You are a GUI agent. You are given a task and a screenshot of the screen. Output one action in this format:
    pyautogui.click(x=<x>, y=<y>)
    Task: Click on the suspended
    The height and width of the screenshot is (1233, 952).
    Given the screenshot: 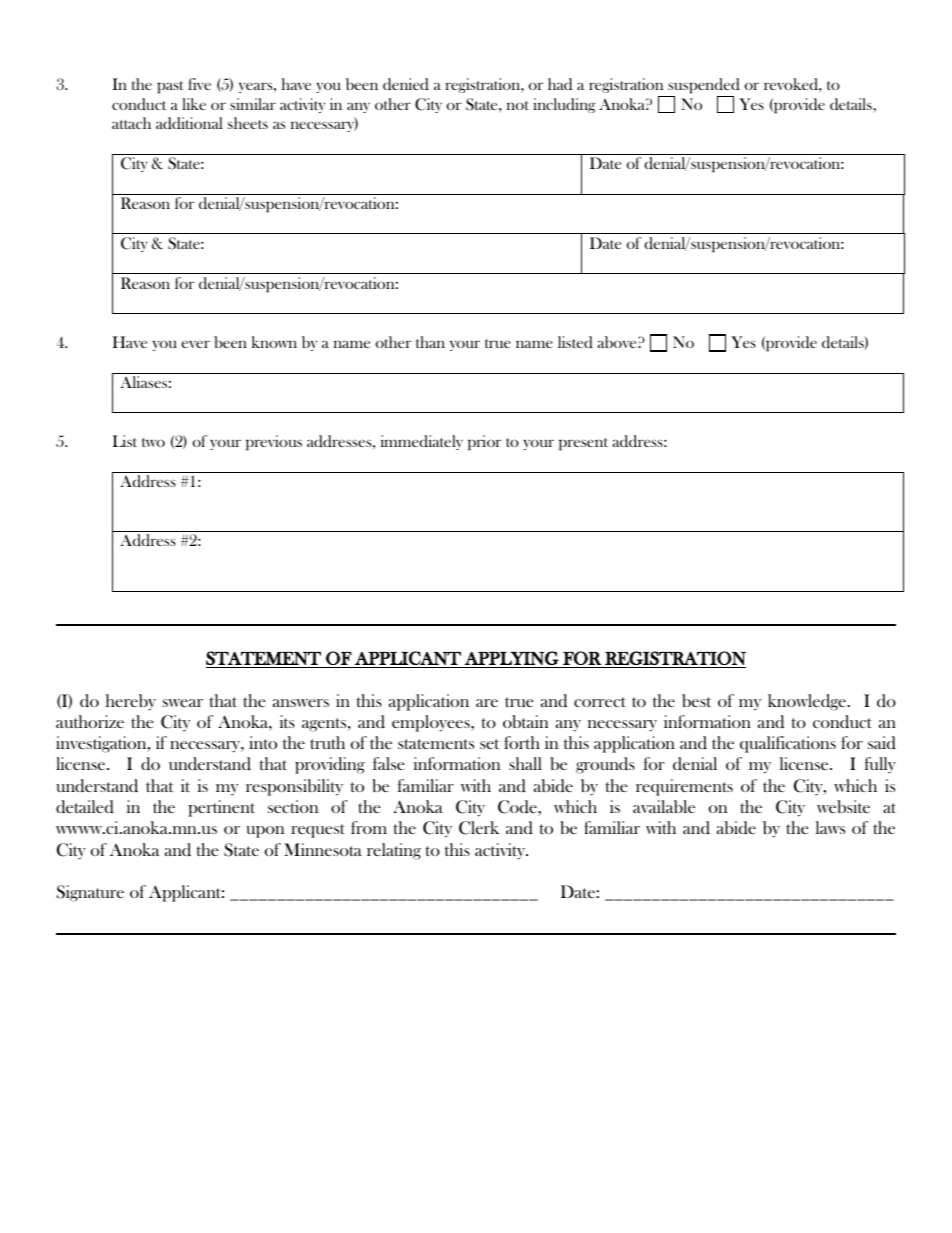 What is the action you would take?
    pyautogui.click(x=704, y=86)
